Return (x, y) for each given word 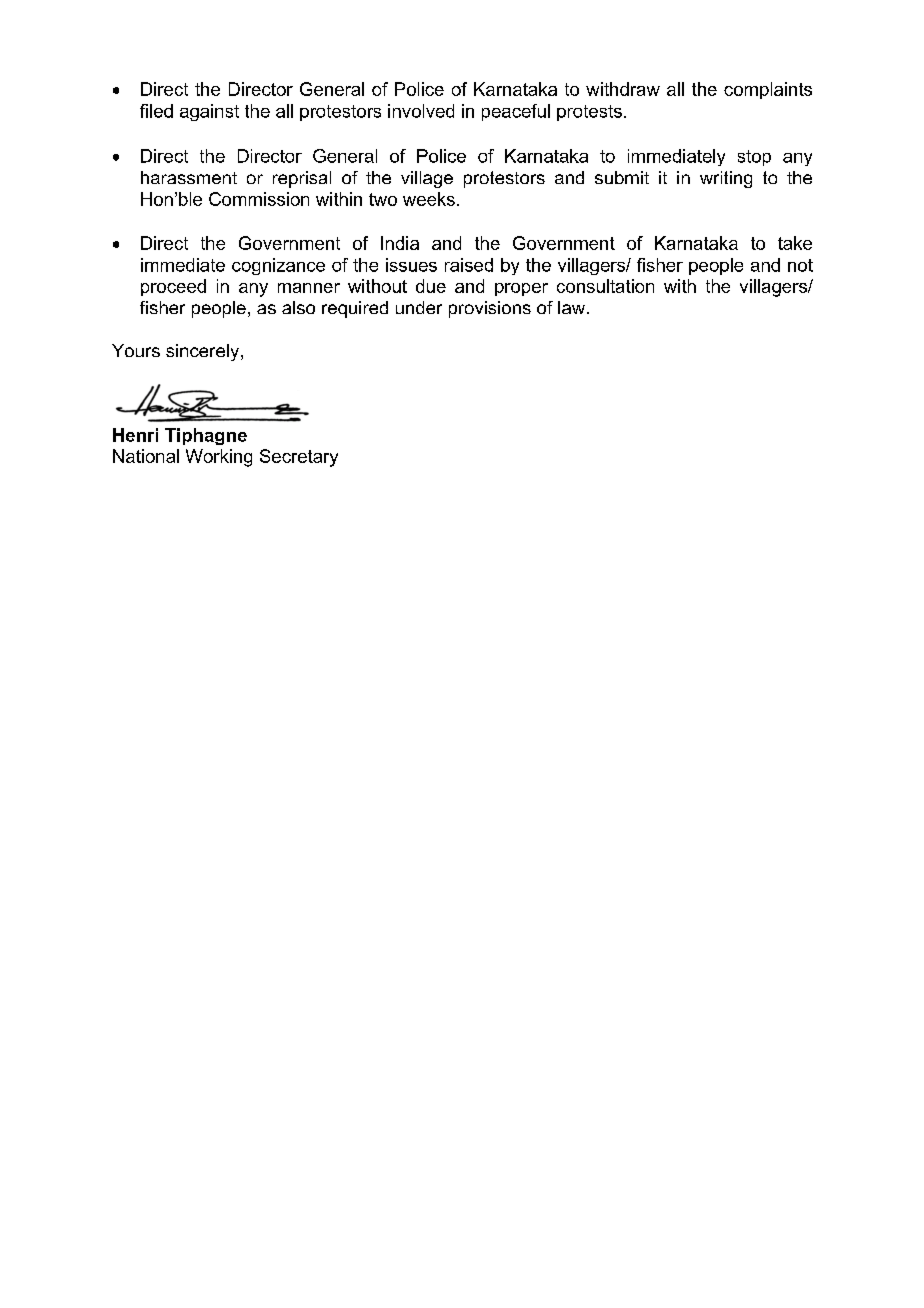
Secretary (299, 458)
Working (219, 458)
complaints (768, 90)
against (209, 112)
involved (421, 111)
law (573, 307)
